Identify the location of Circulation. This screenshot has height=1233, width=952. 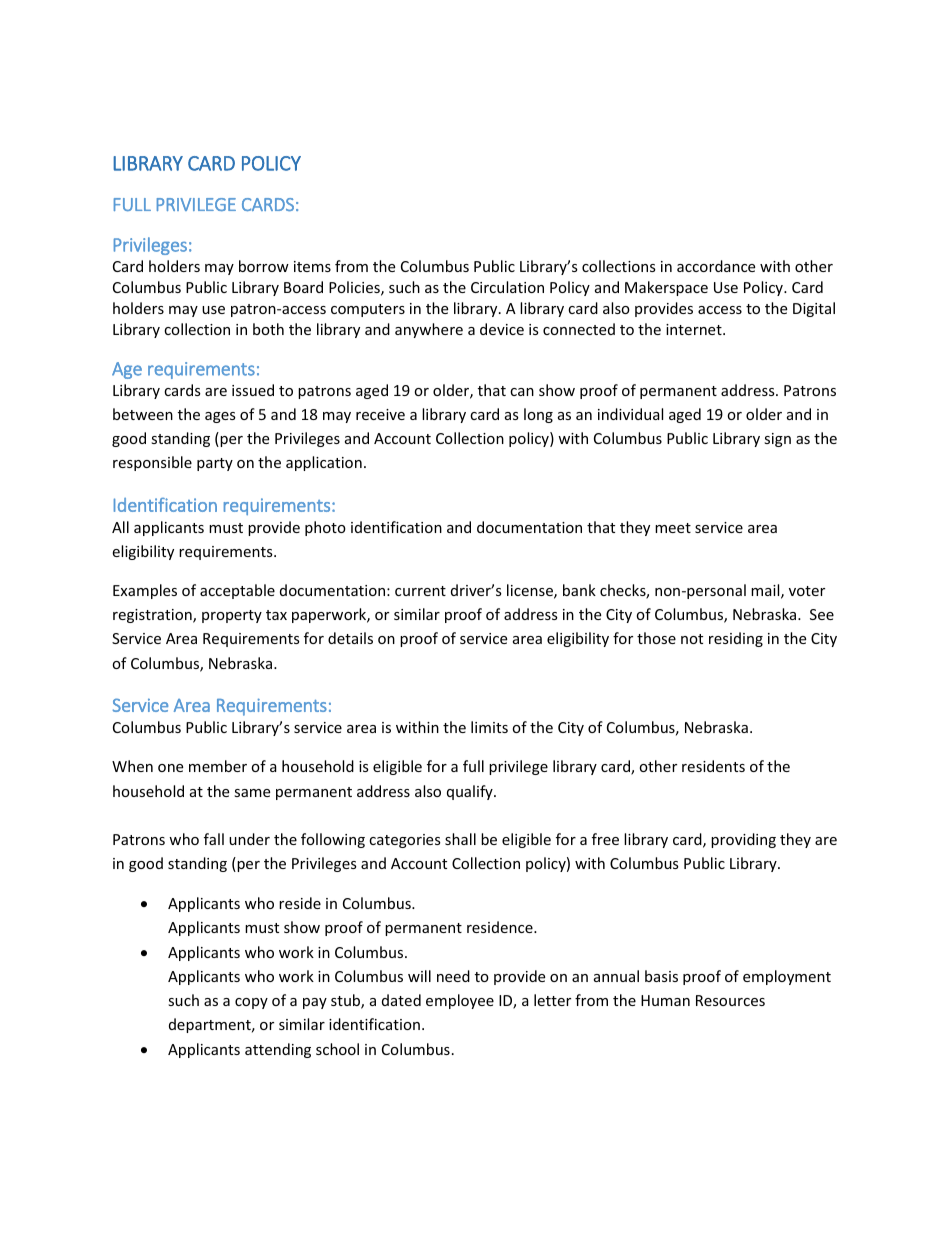
(507, 287).
